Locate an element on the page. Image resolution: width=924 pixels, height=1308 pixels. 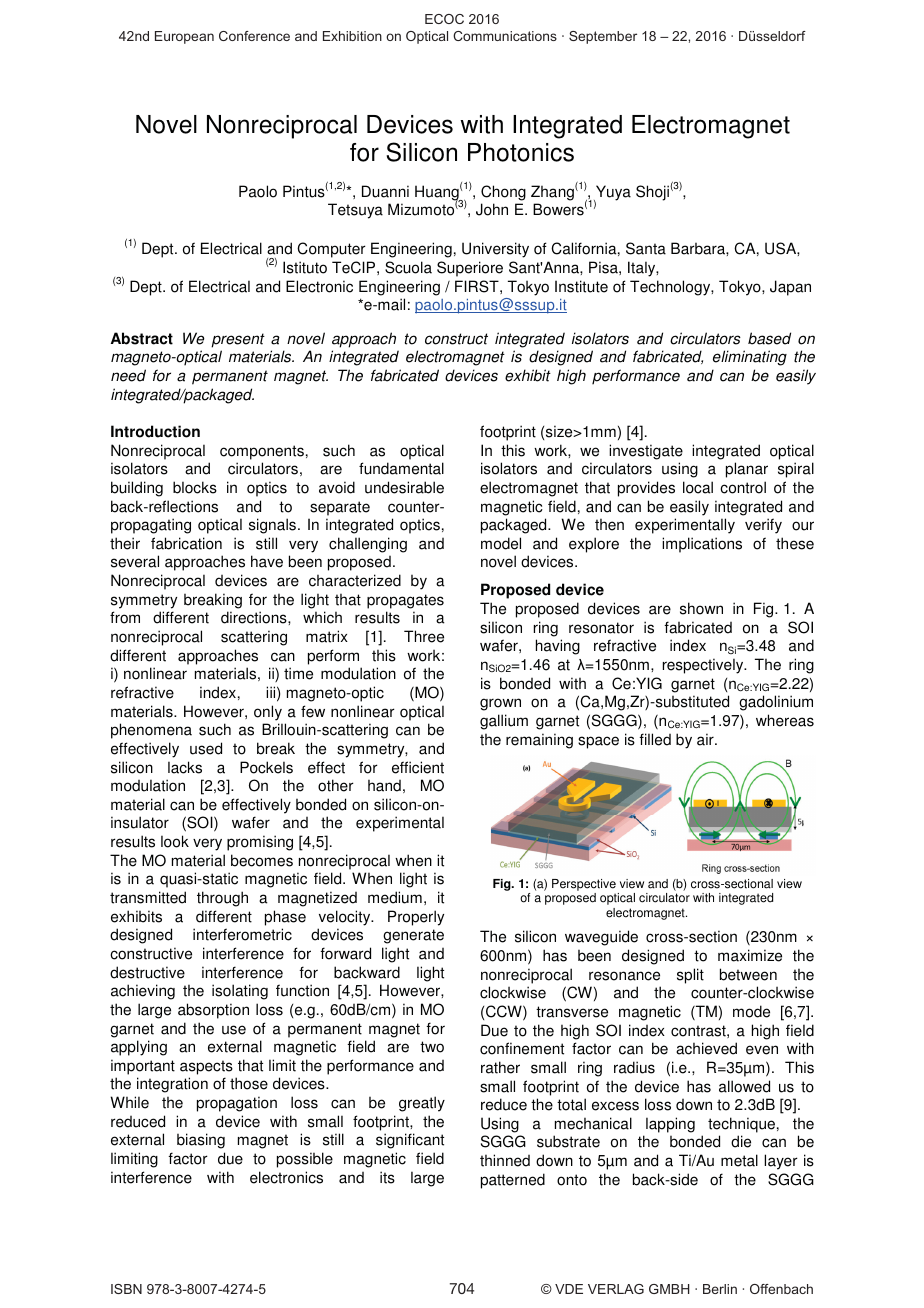
September is located at coordinates (603, 37).
